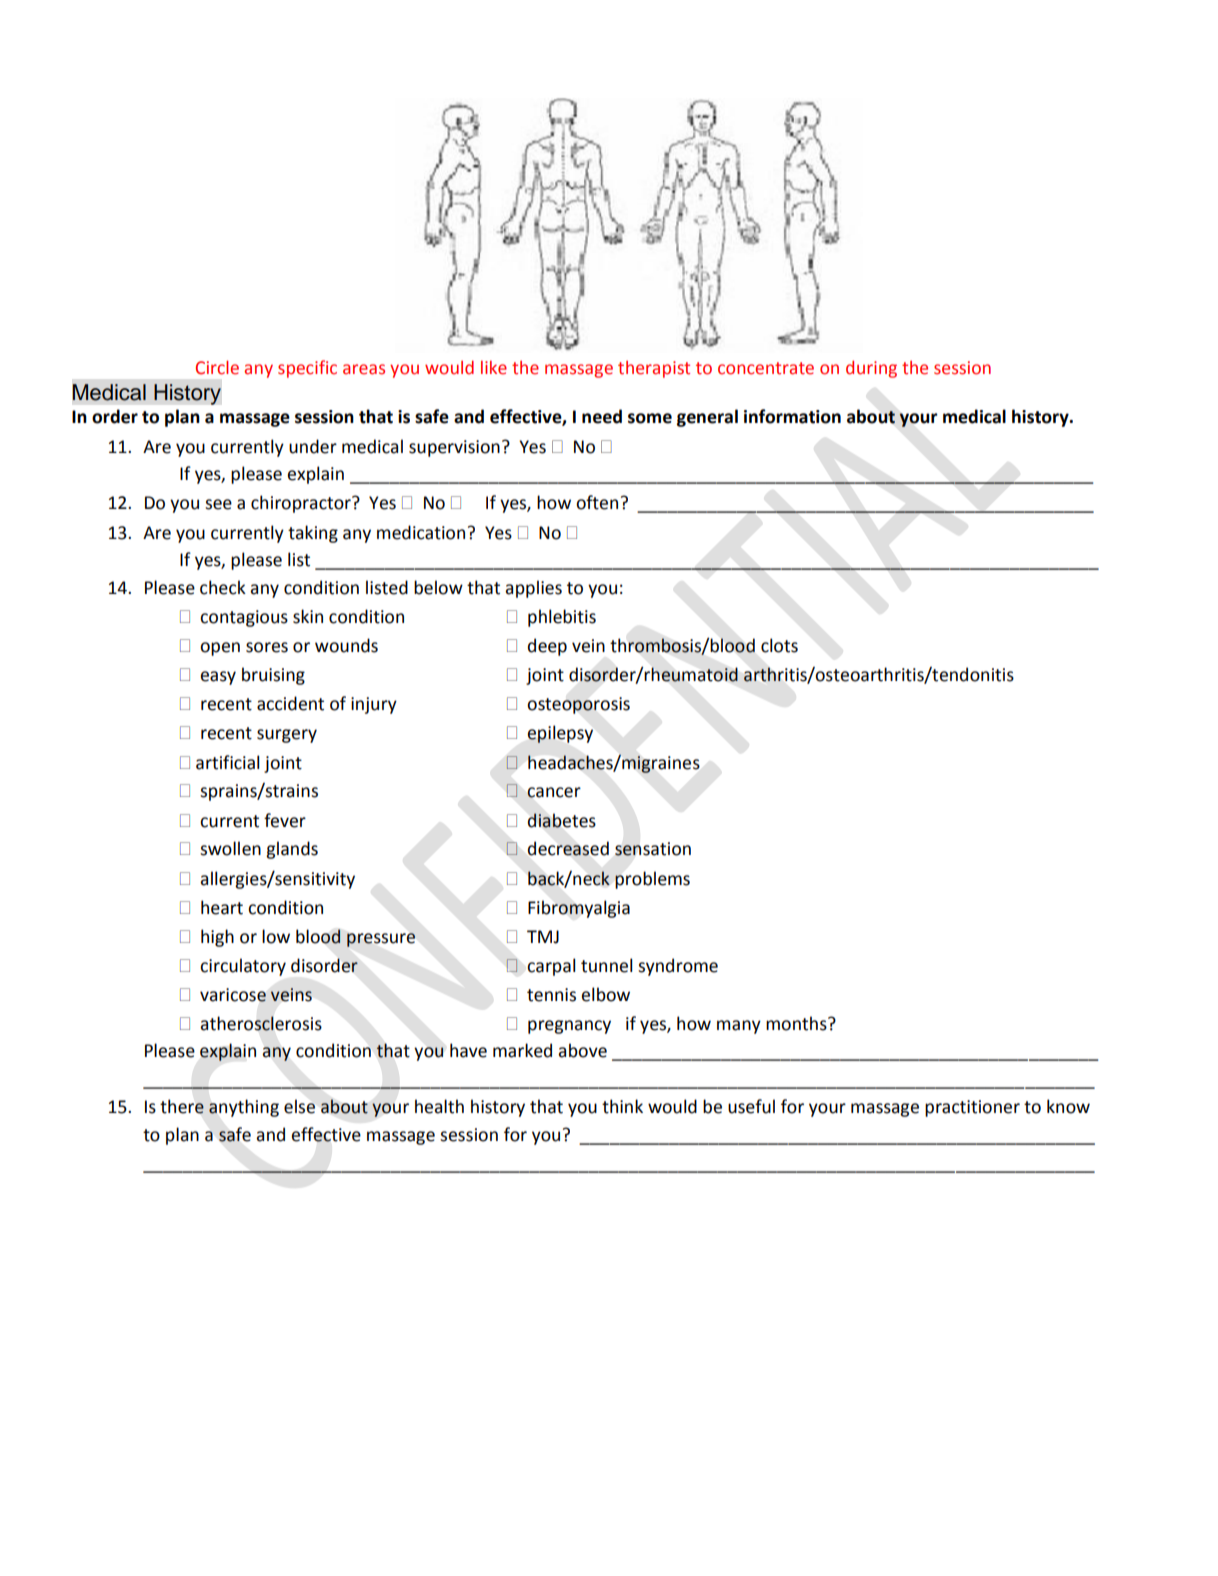 Image resolution: width=1218 pixels, height=1576 pixels. Describe the element at coordinates (654, 369) in the screenshot. I see `therapist` at that location.
